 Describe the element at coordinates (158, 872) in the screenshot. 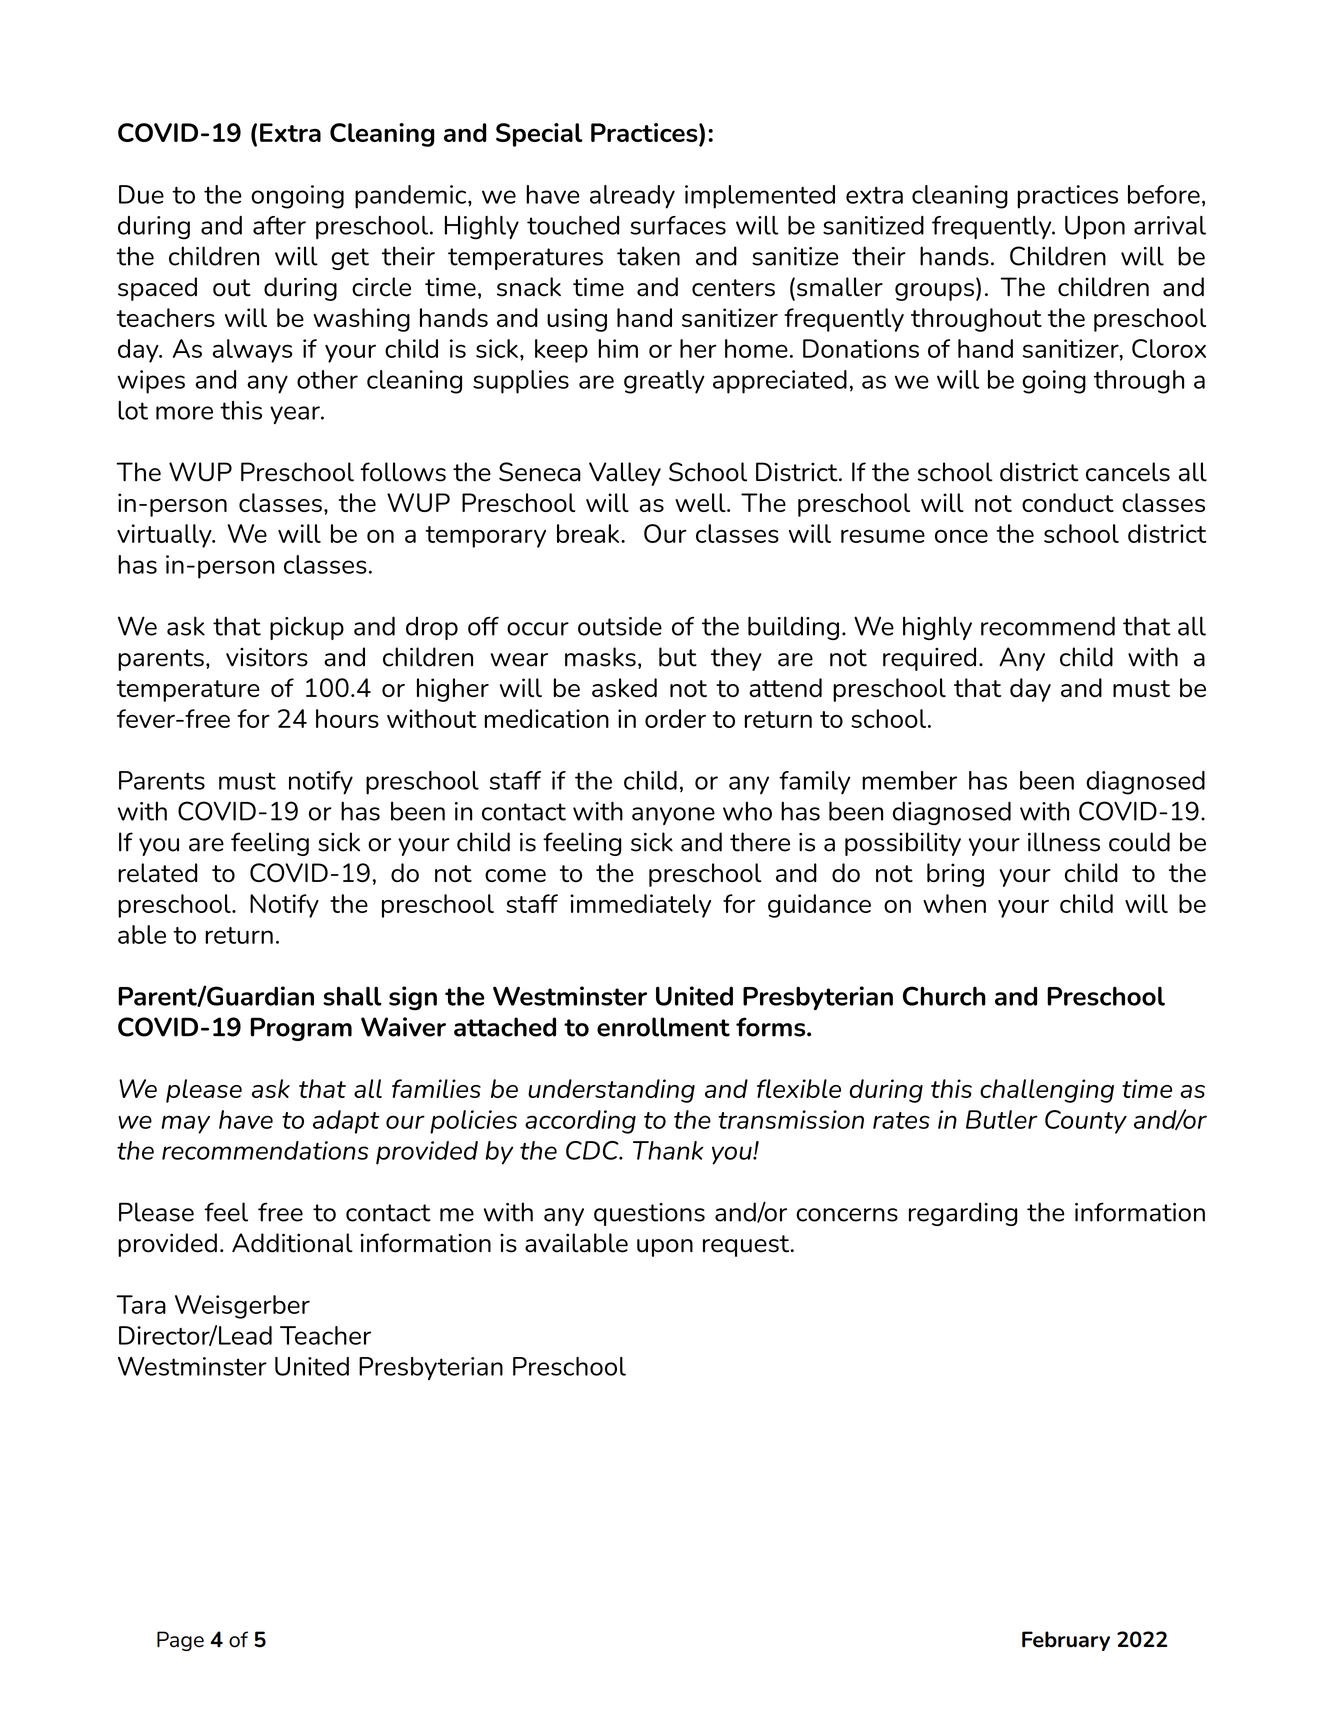

I see `related` at that location.
